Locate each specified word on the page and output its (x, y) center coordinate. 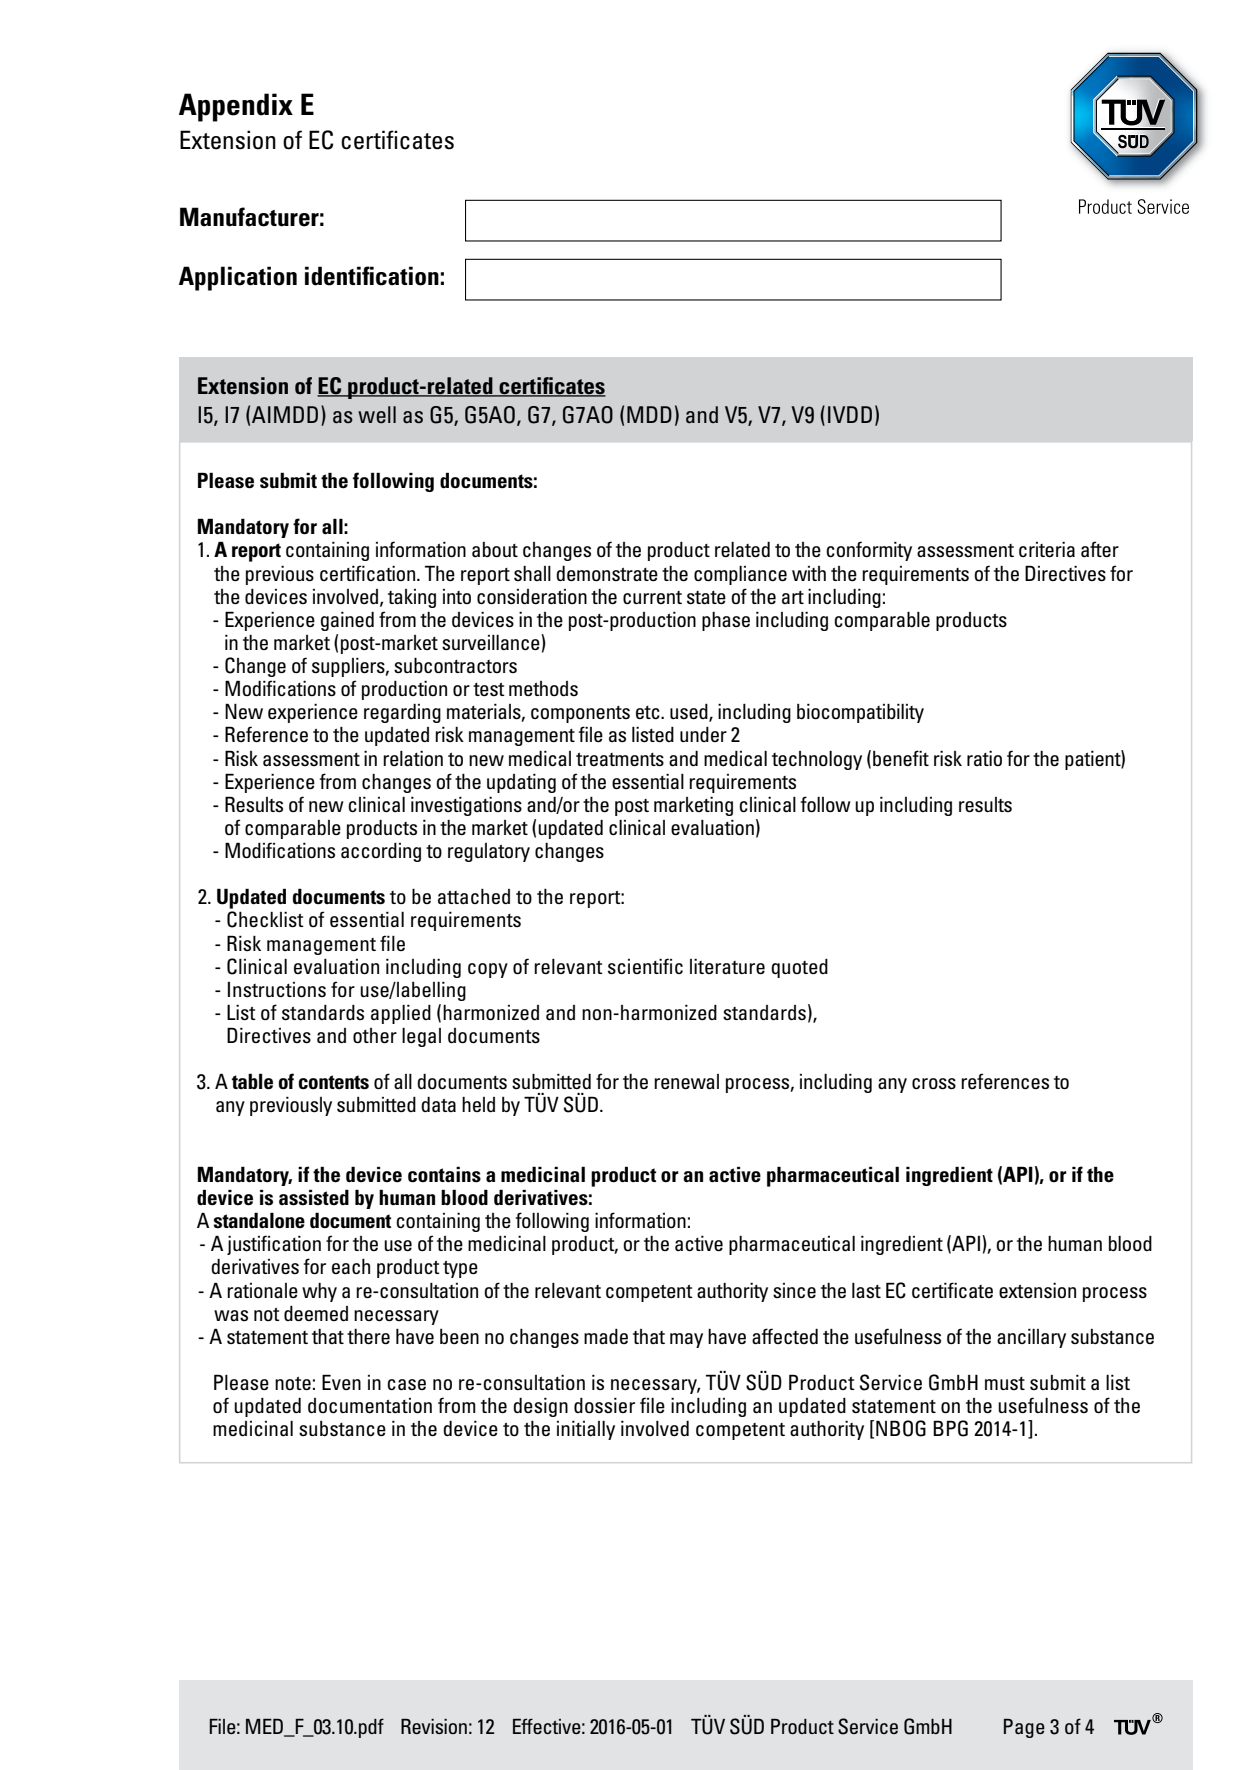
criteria (1047, 549)
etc (649, 712)
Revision (434, 1726)
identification (372, 276)
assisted (314, 1197)
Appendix (236, 107)
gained (347, 621)
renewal (686, 1082)
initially (586, 1430)
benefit (901, 758)
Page (1024, 1728)
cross (934, 1084)
